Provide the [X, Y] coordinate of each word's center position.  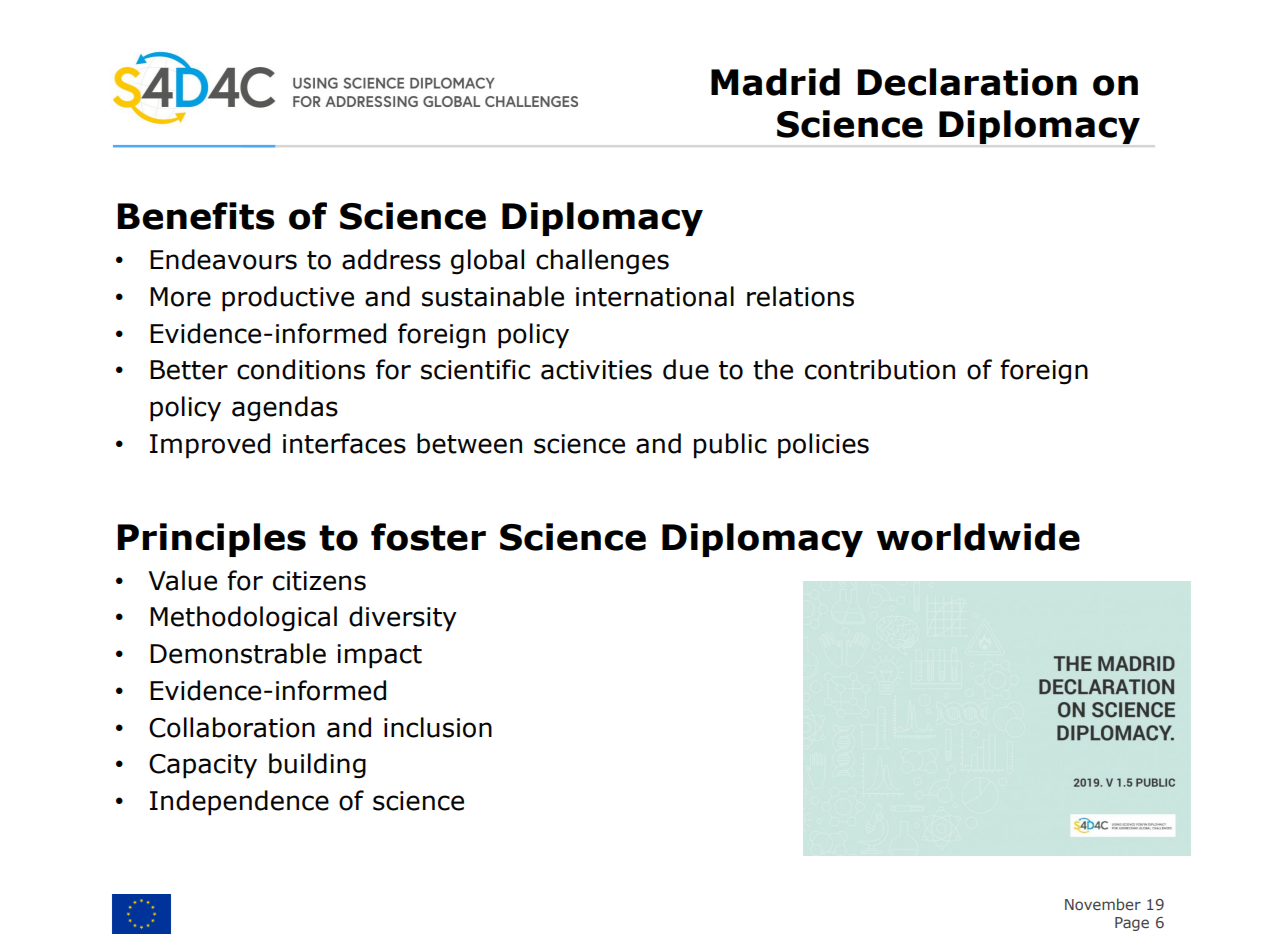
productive [288, 299]
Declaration [967, 82]
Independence [239, 803]
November [1103, 904]
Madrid [775, 82]
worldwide [978, 537]
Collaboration [232, 727]
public [730, 446]
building [317, 766]
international [655, 296]
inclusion [438, 727]
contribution [880, 369]
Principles [211, 540]
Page [1132, 924]
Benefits [196, 216]
